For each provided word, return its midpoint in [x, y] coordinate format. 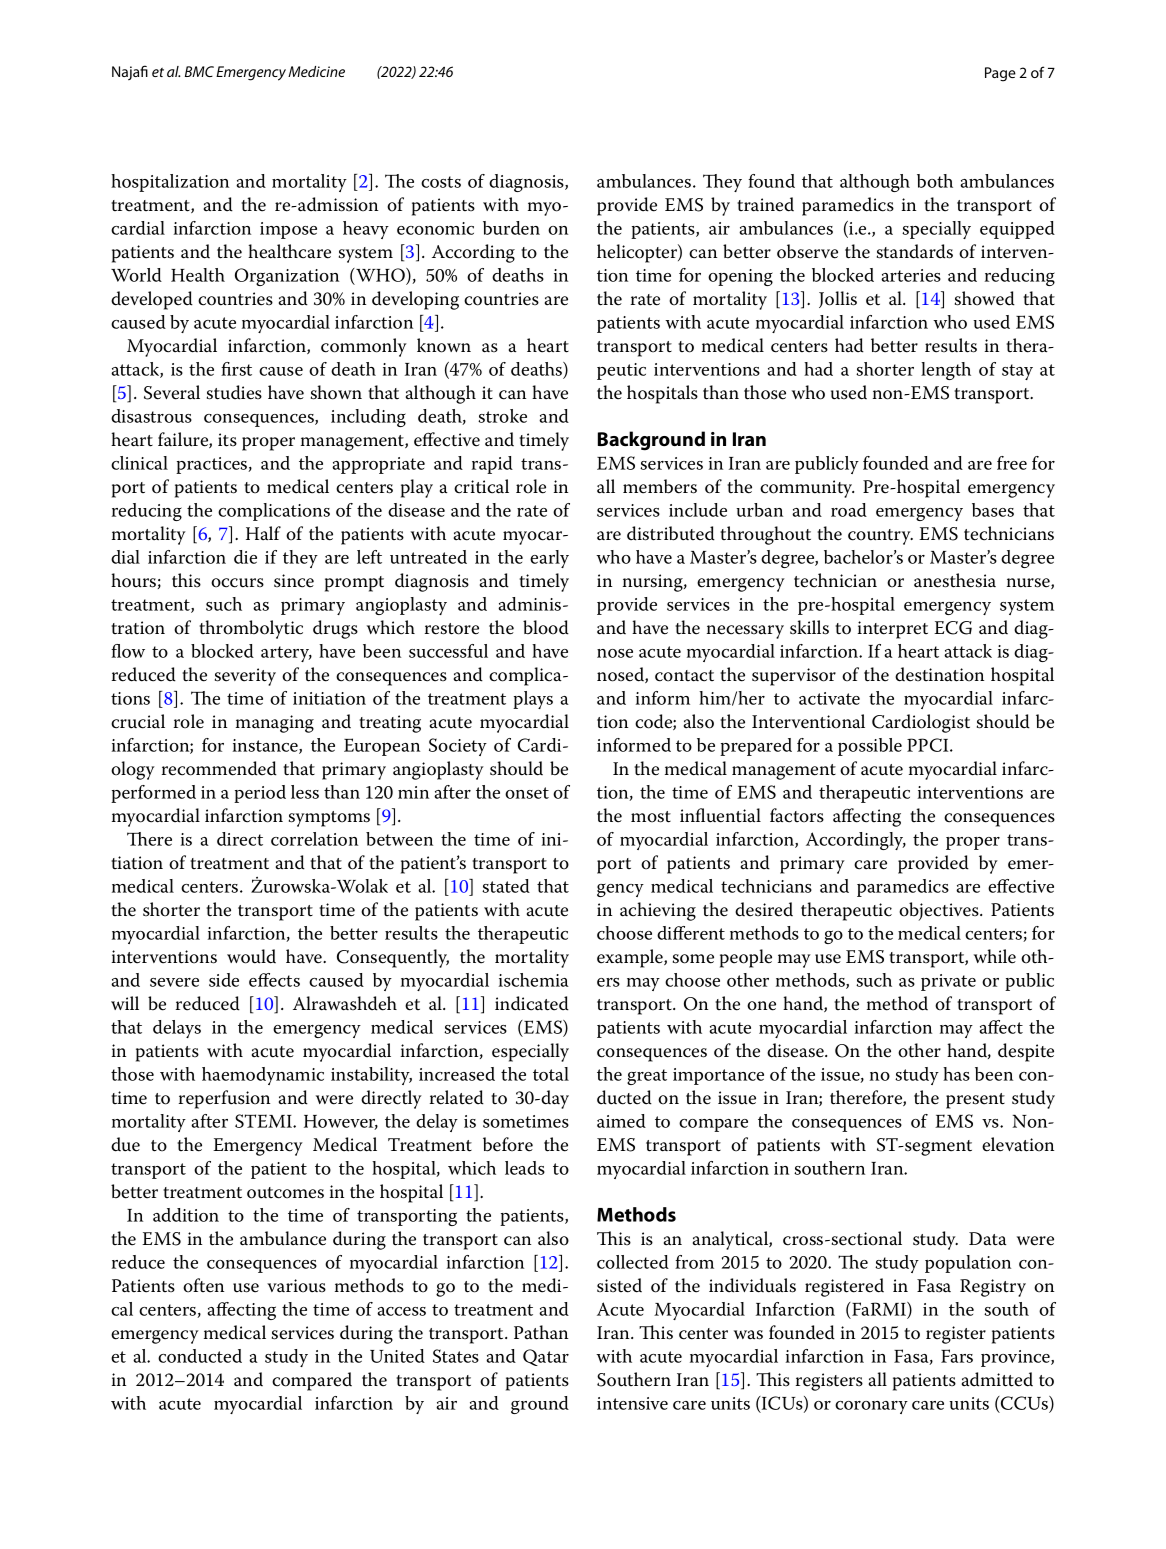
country [880, 537]
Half [263, 533]
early [549, 559]
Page [1000, 74]
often [203, 1285]
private [948, 982]
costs [441, 182]
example [631, 958]
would [251, 956]
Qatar [546, 1357]
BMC [199, 71]
